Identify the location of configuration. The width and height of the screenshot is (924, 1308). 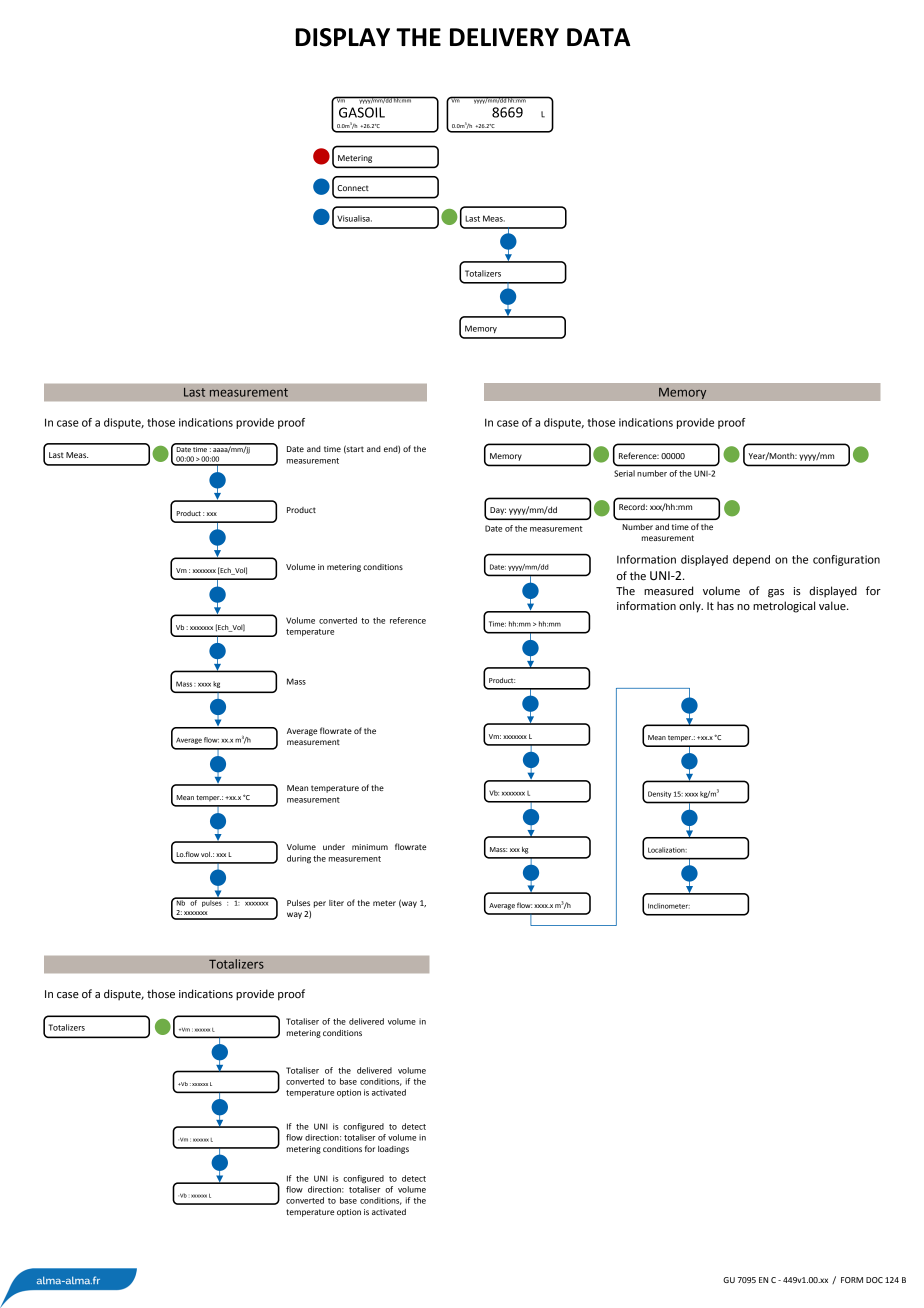
(846, 560).
